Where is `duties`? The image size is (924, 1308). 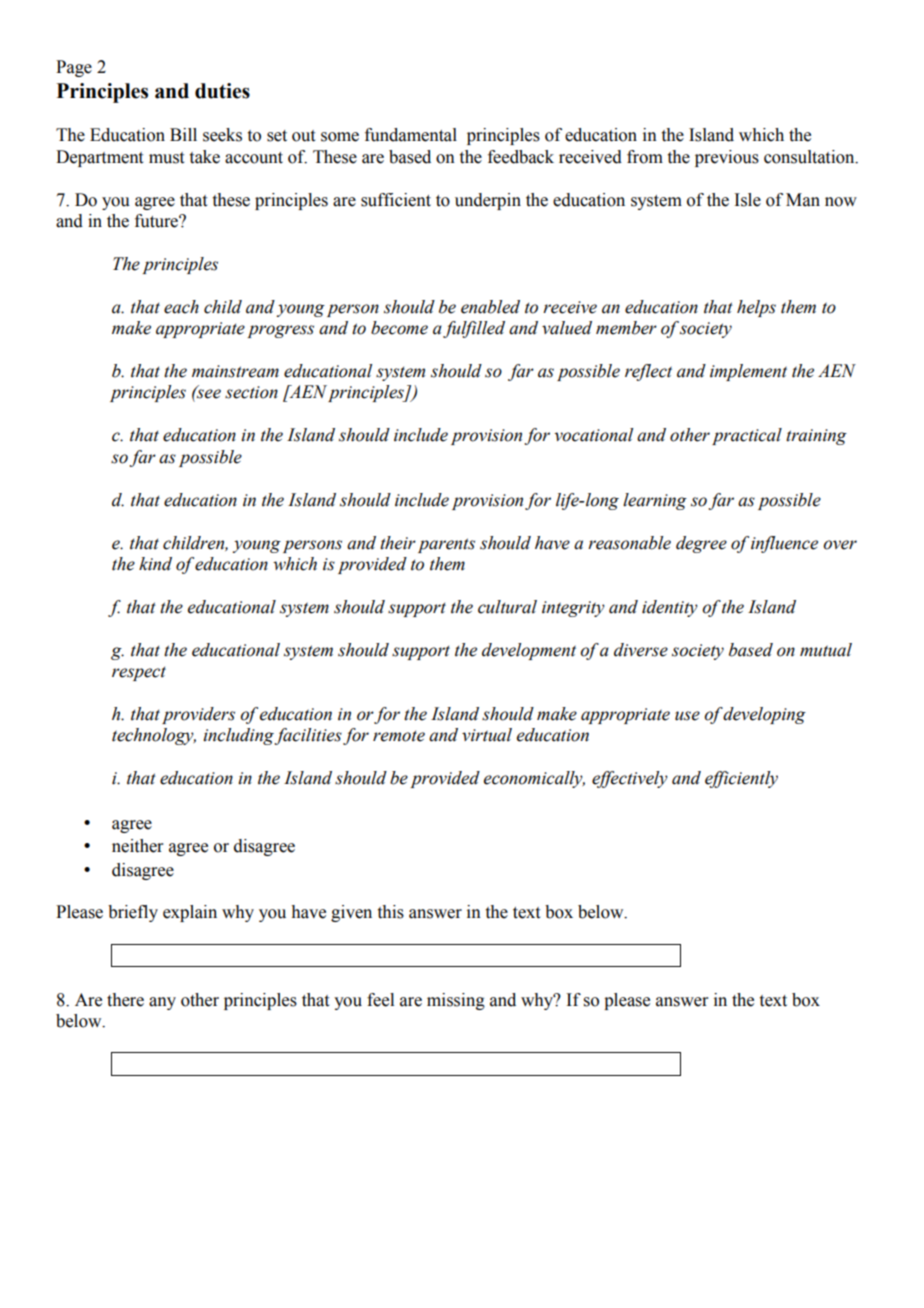 duties is located at coordinates (222, 91).
